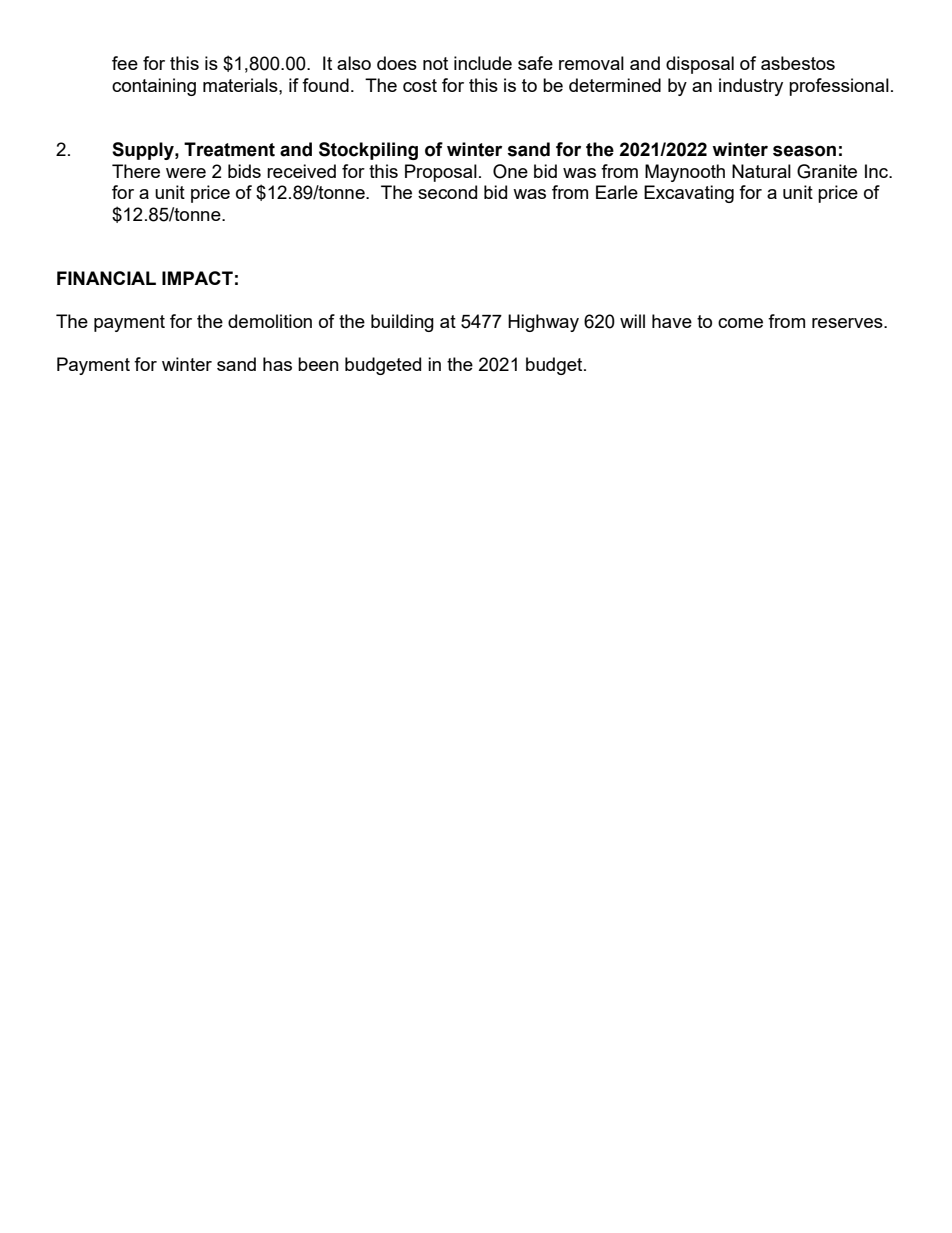 The height and width of the document is (1233, 952). What do you see at coordinates (804, 151) in the document?
I see `season` at bounding box center [804, 151].
